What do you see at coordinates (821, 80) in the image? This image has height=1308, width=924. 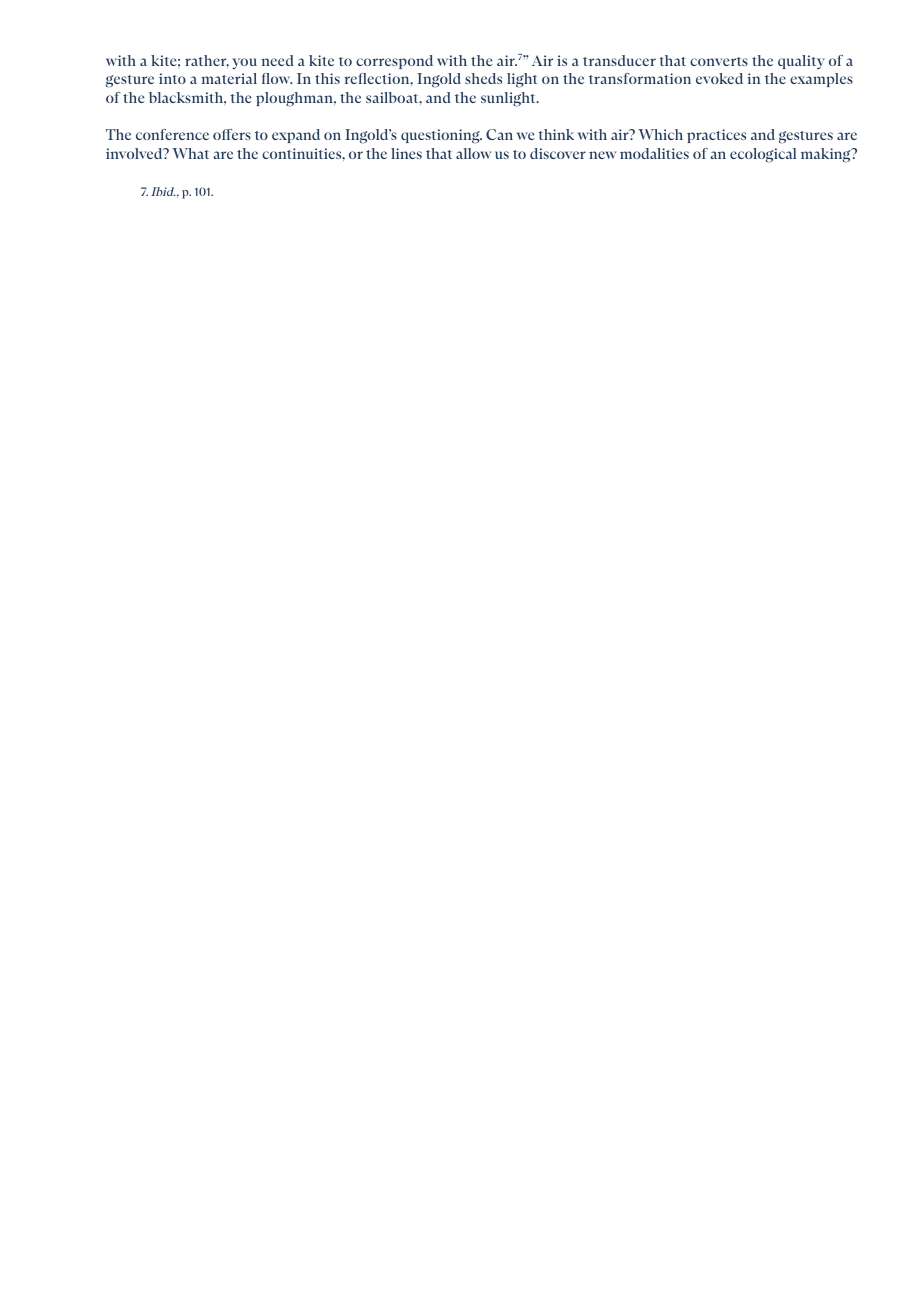 I see `examples` at bounding box center [821, 80].
